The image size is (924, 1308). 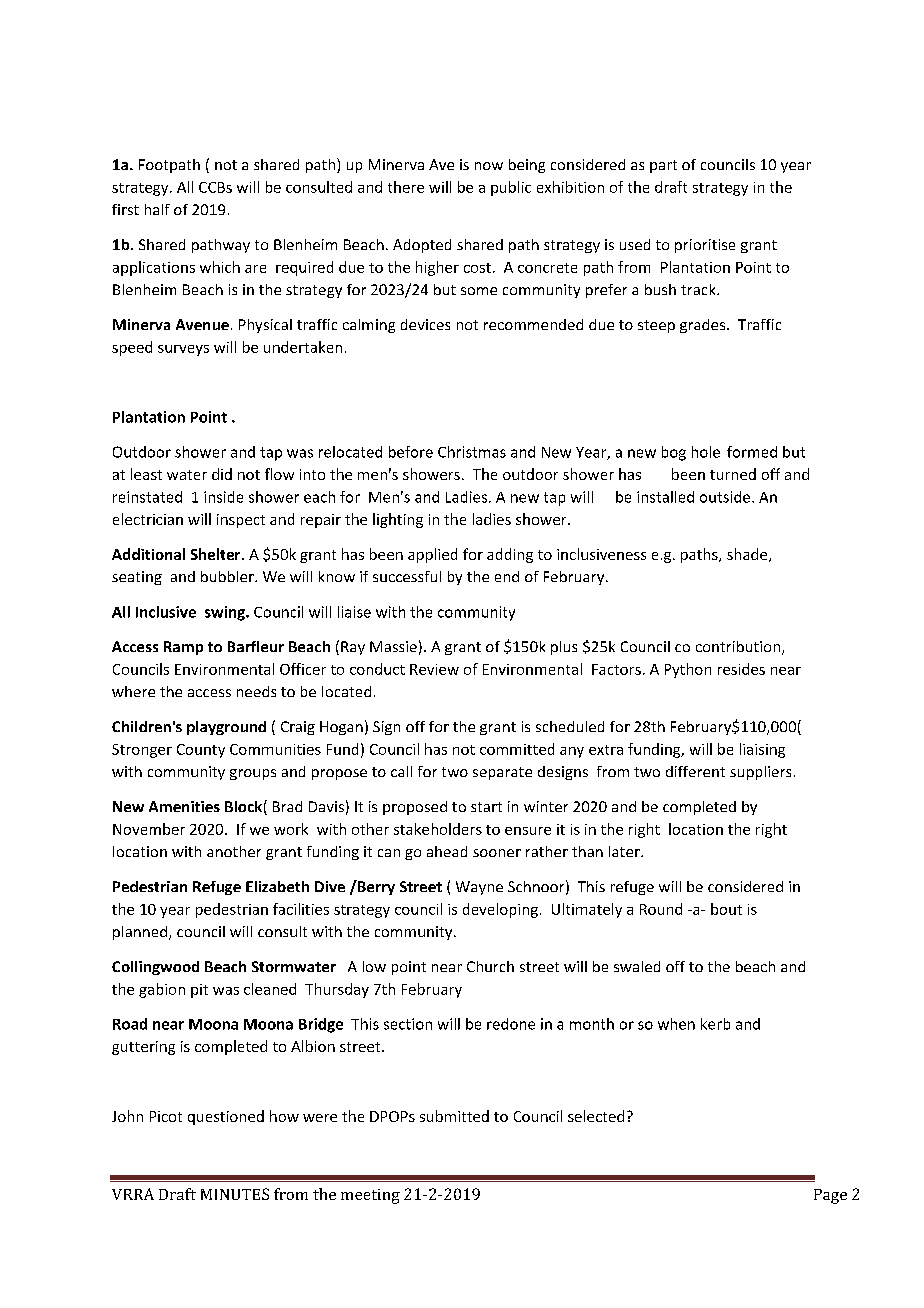 I want to click on submitted, so click(x=454, y=1116).
